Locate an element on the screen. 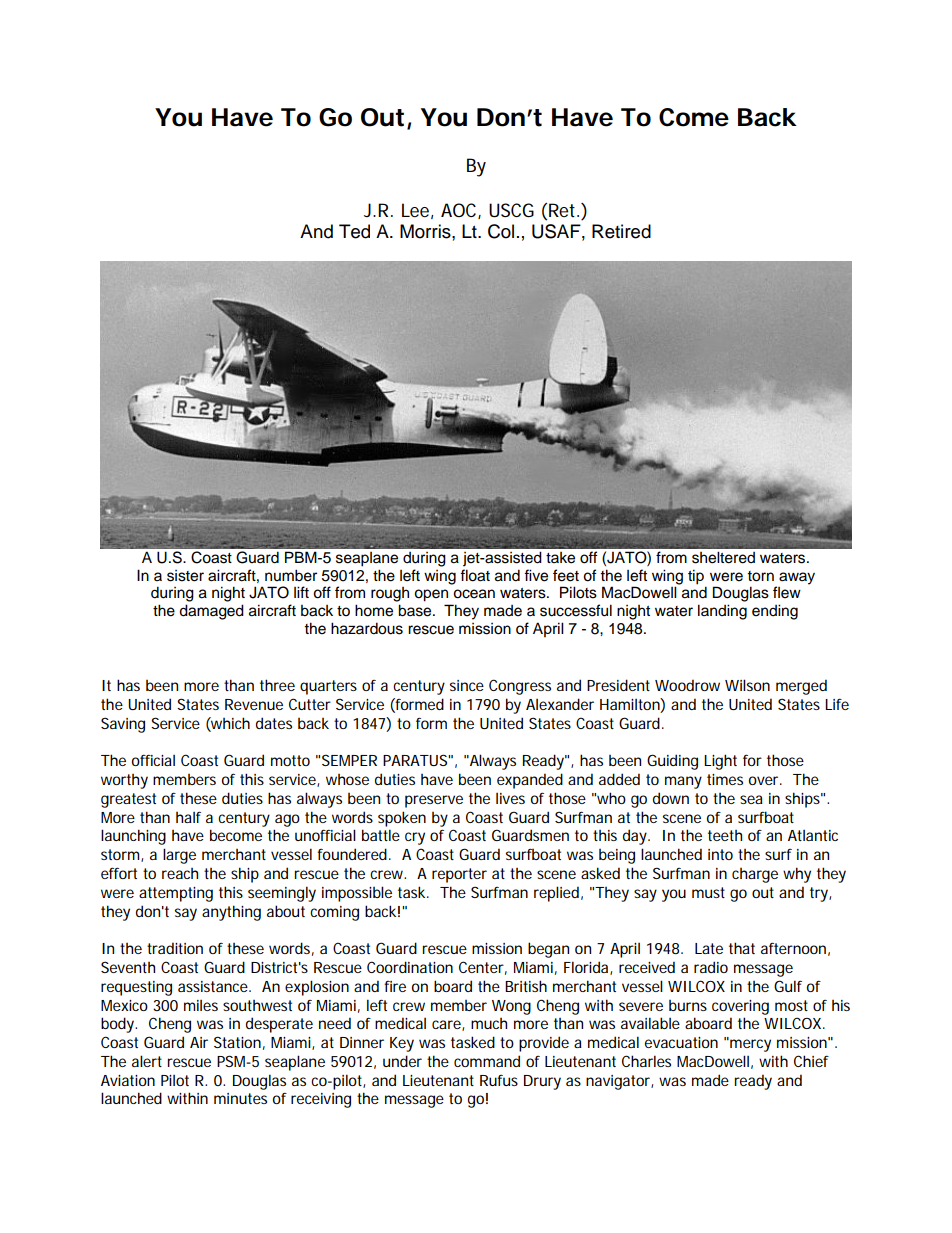  float is located at coordinates (475, 575).
